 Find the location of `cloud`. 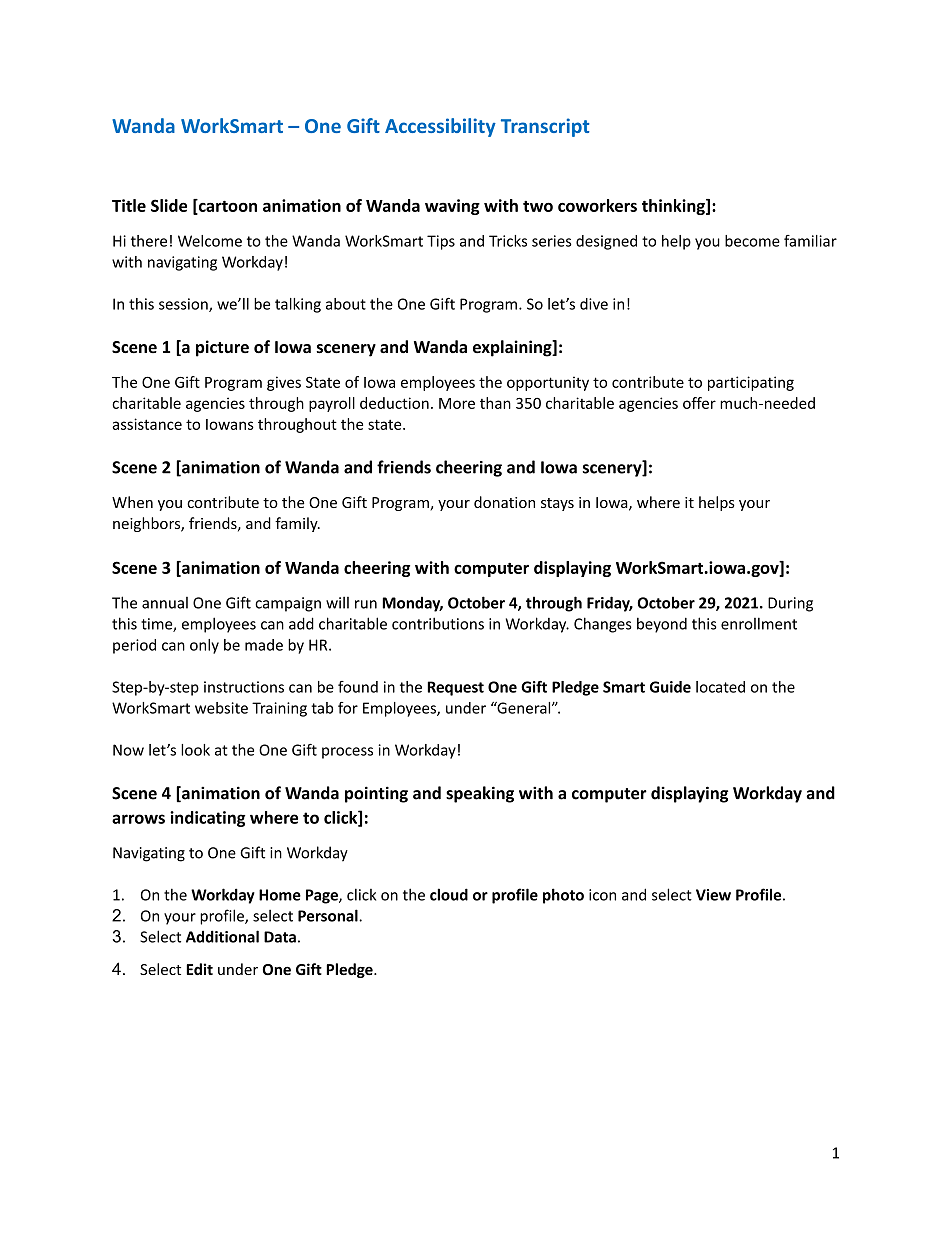

cloud is located at coordinates (449, 894).
